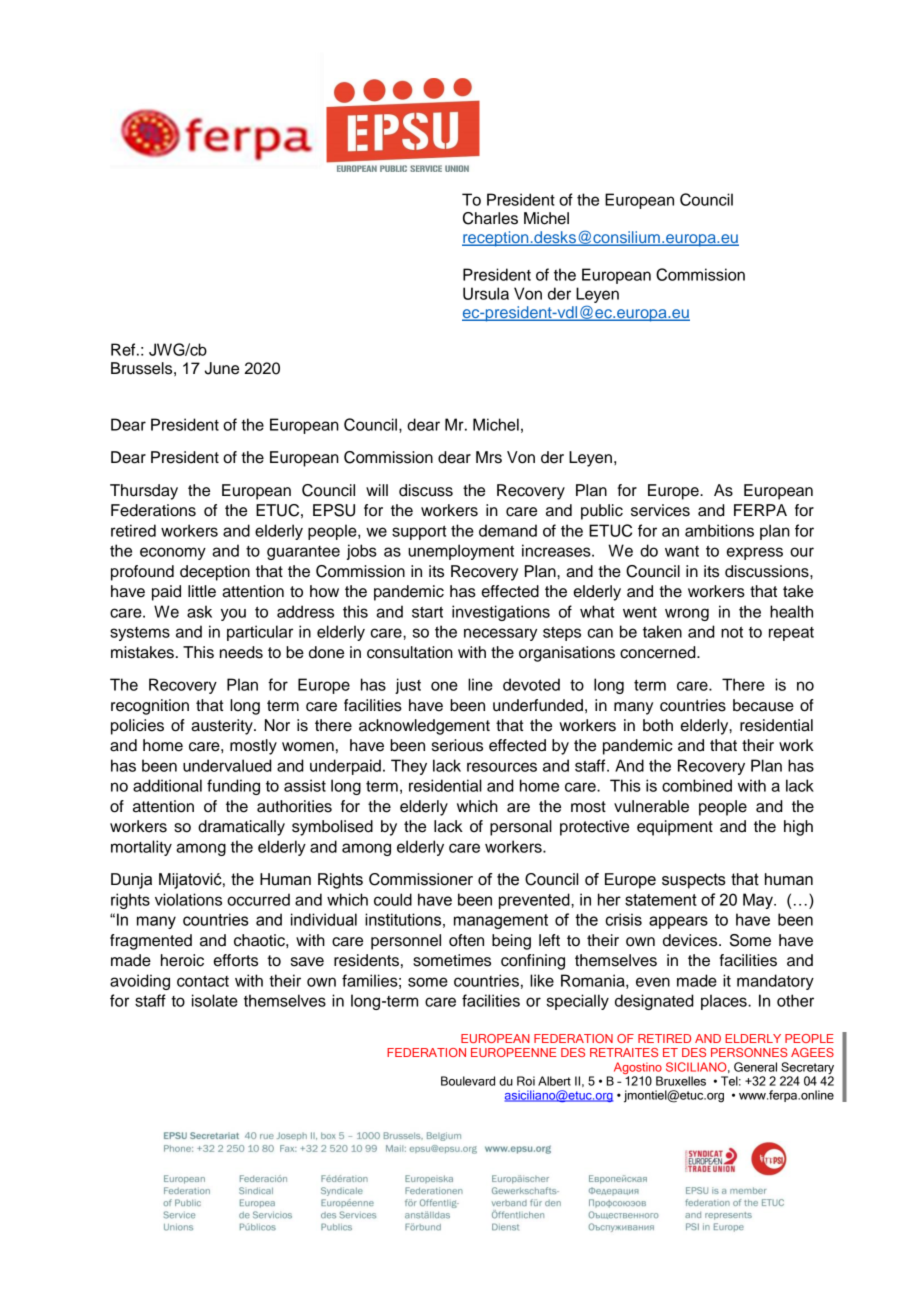  What do you see at coordinates (500, 634) in the document?
I see `necessary` at bounding box center [500, 634].
